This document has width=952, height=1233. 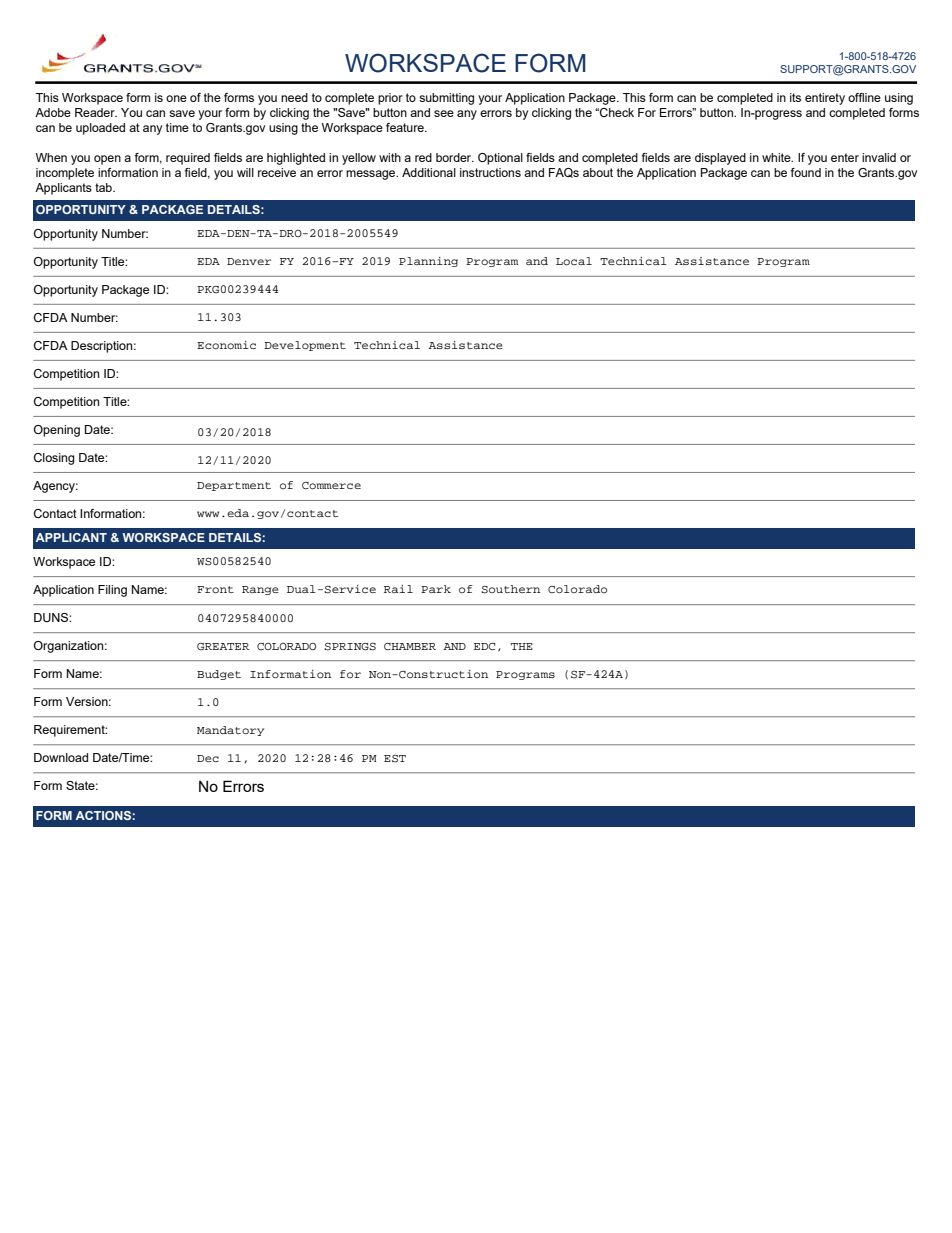 I want to click on EDC, so click(x=484, y=646).
